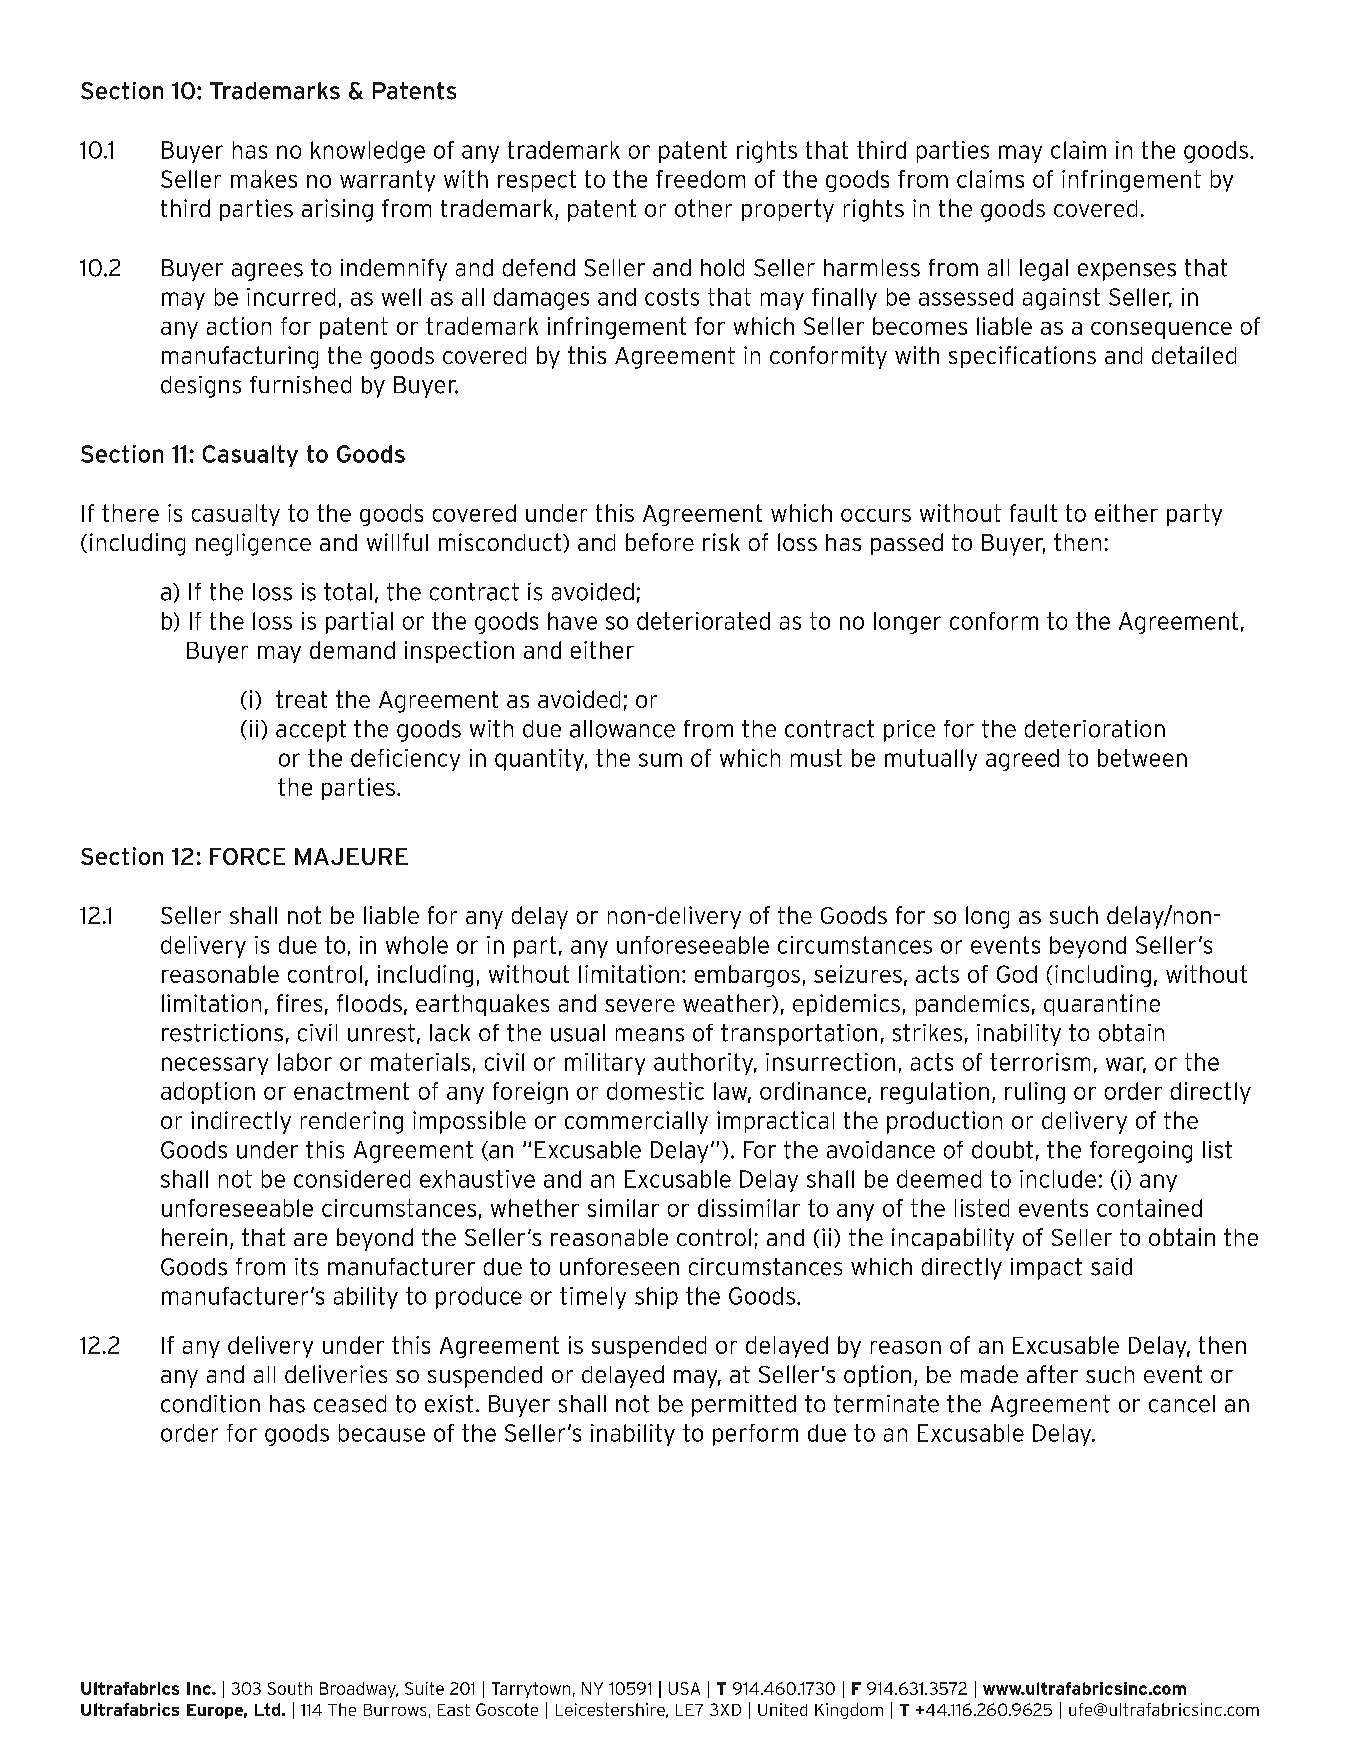  I want to click on before, so click(660, 542).
